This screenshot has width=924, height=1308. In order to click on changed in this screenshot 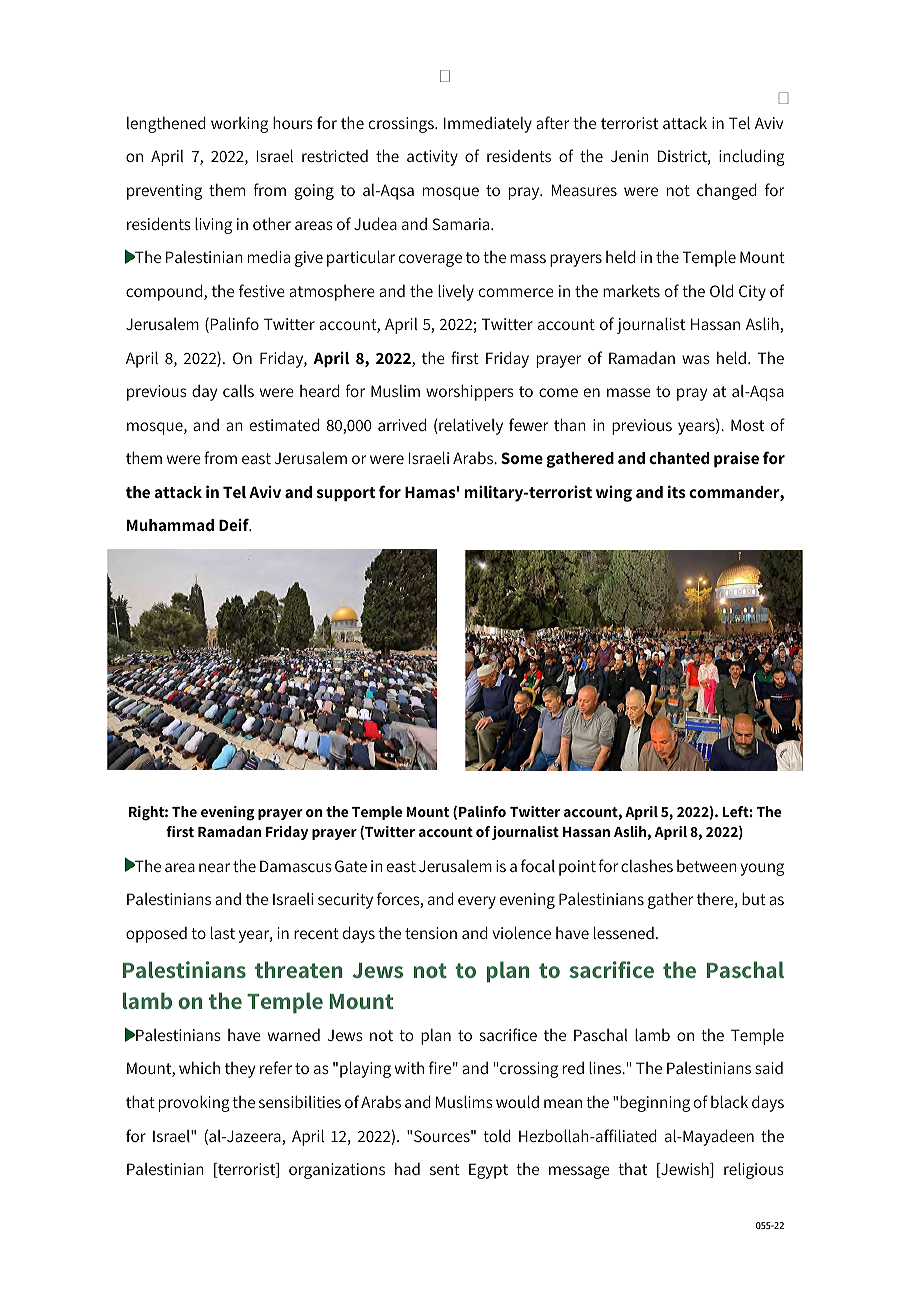, I will do `click(727, 191)`.
